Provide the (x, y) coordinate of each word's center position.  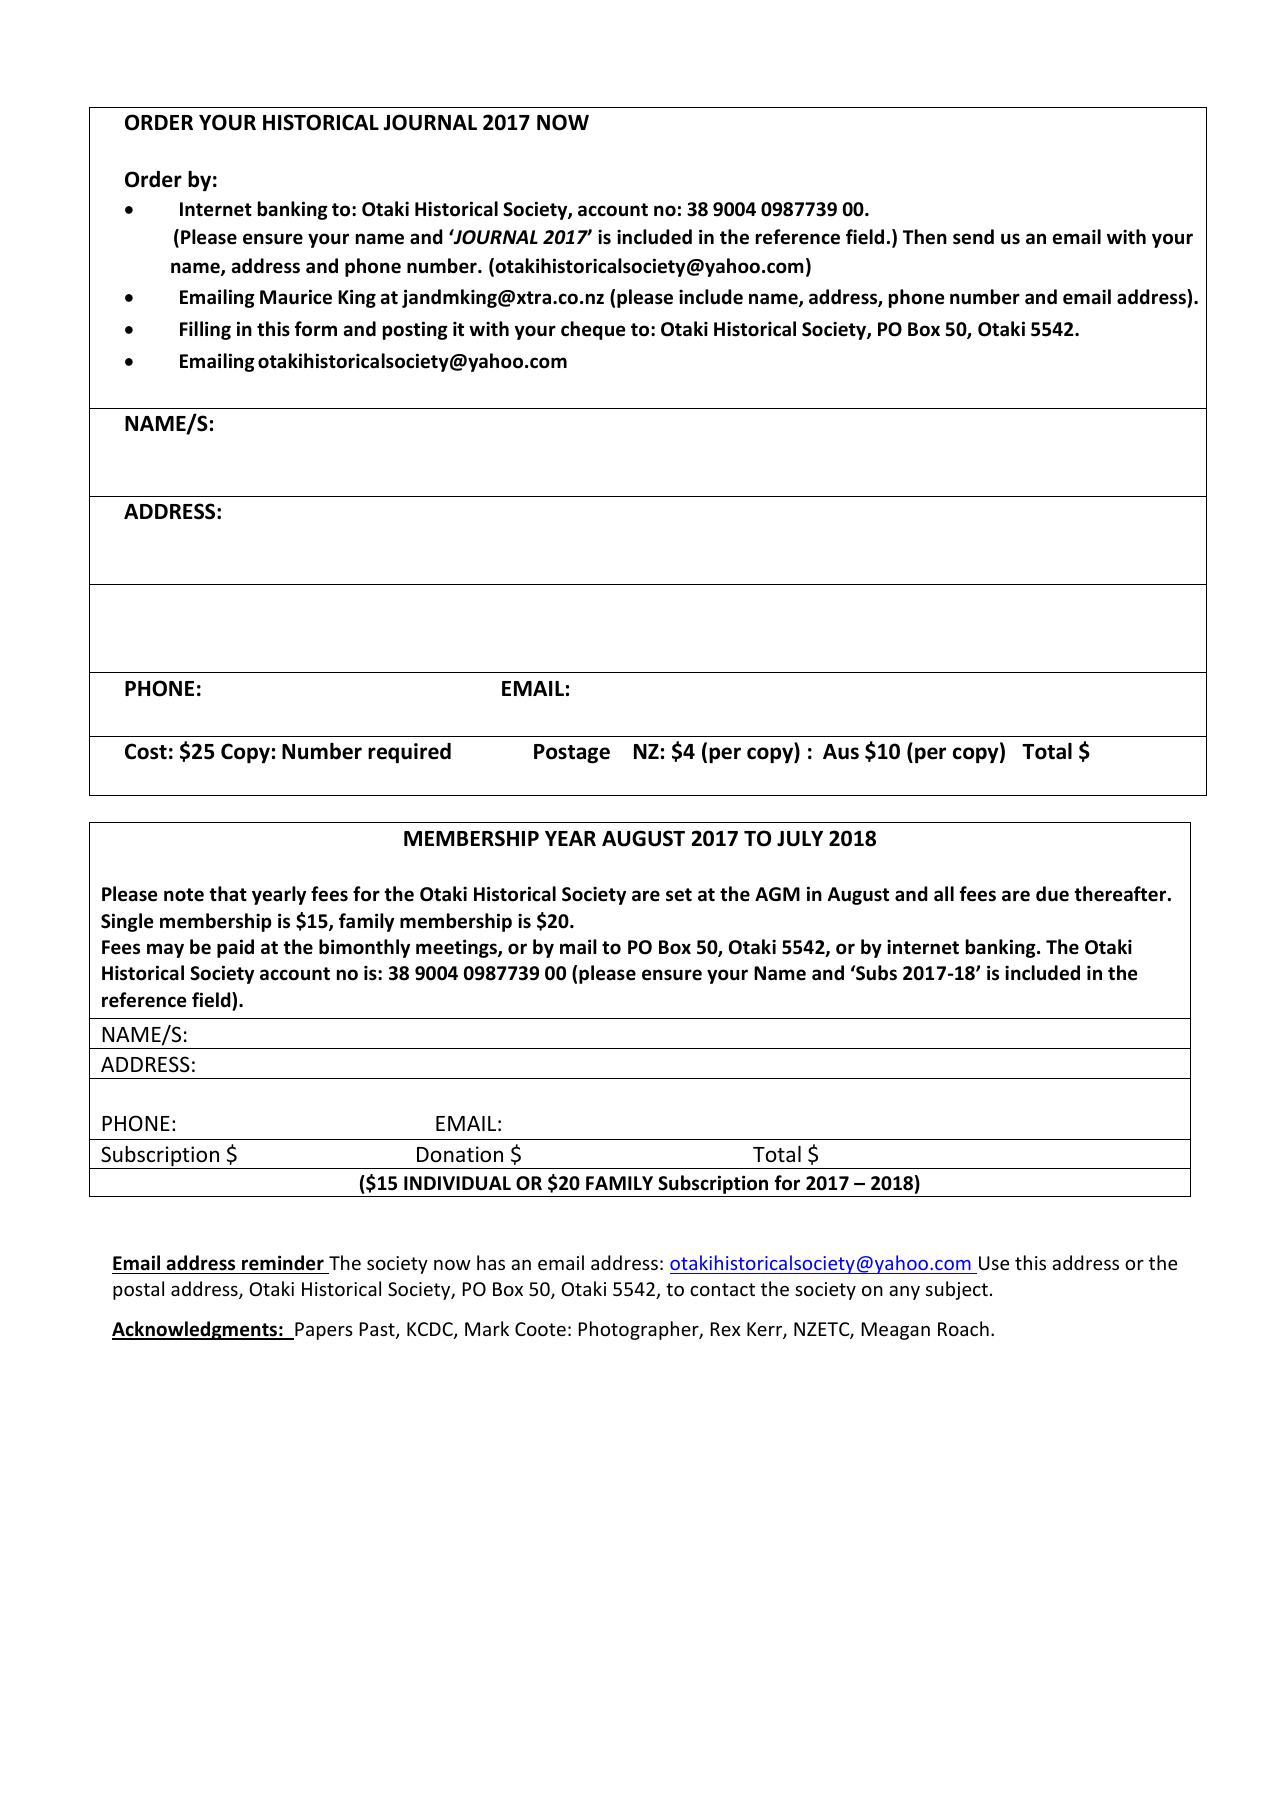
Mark (487, 1328)
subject (957, 1290)
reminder (283, 1263)
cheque (593, 330)
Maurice (296, 297)
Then (925, 237)
